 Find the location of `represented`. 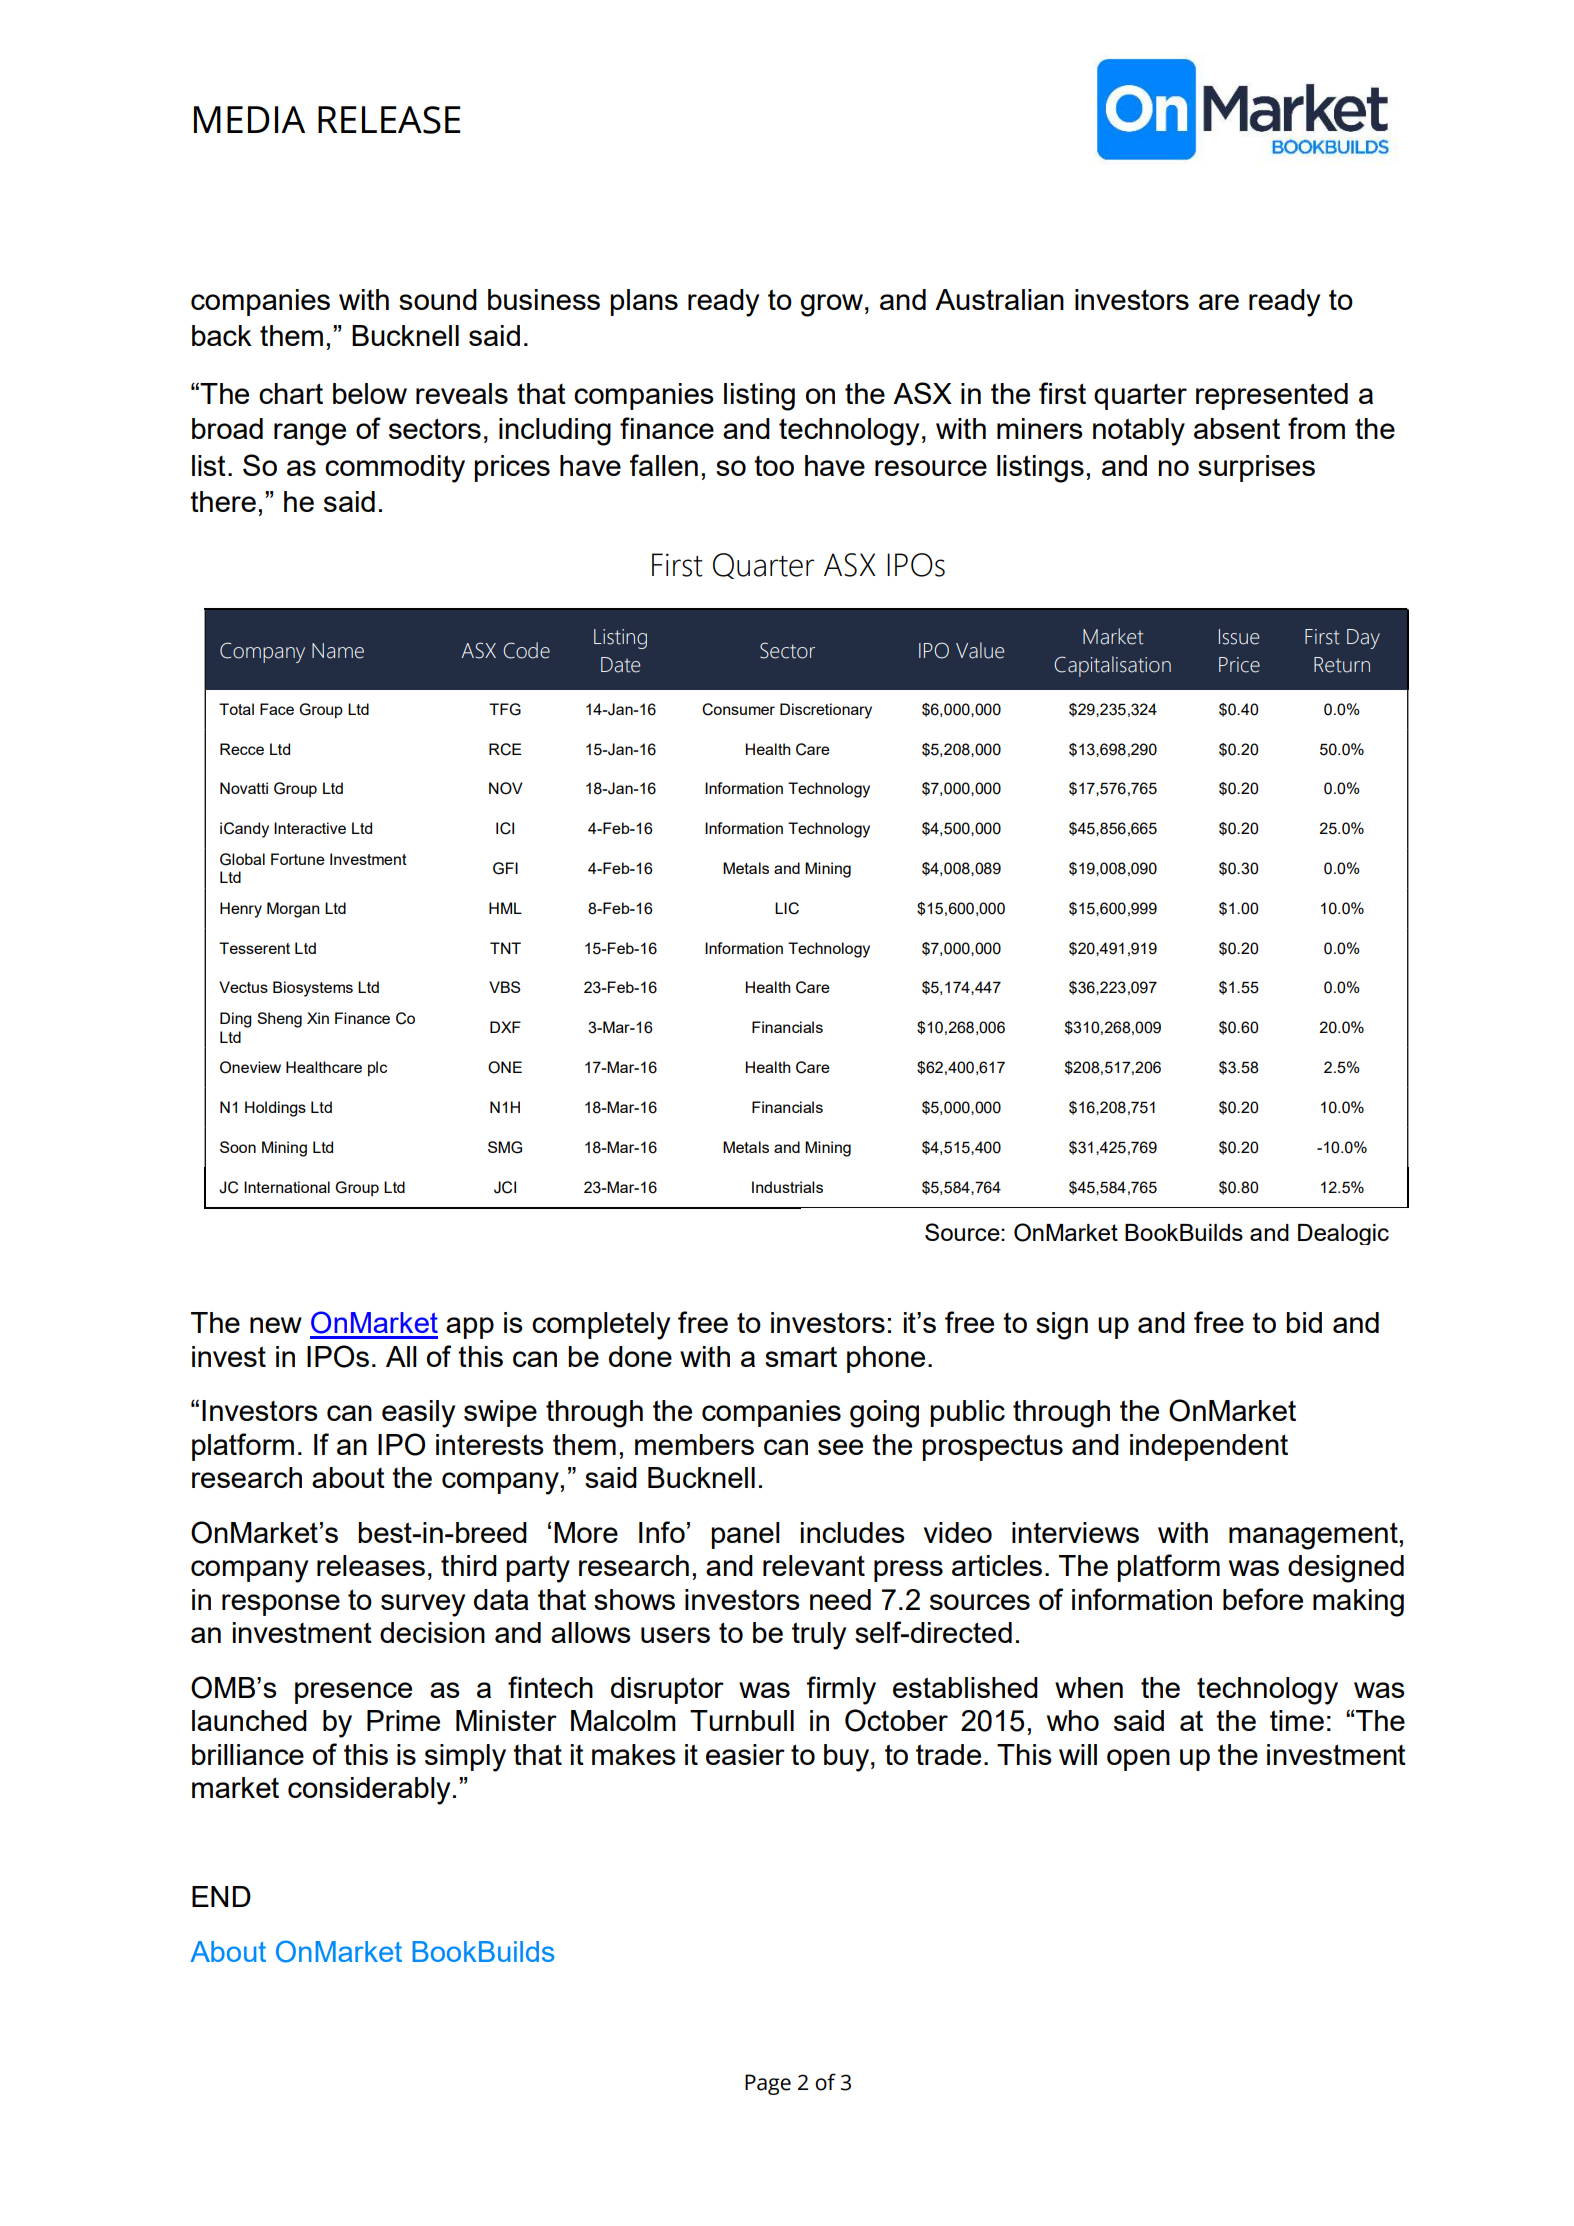

represented is located at coordinates (1272, 396).
